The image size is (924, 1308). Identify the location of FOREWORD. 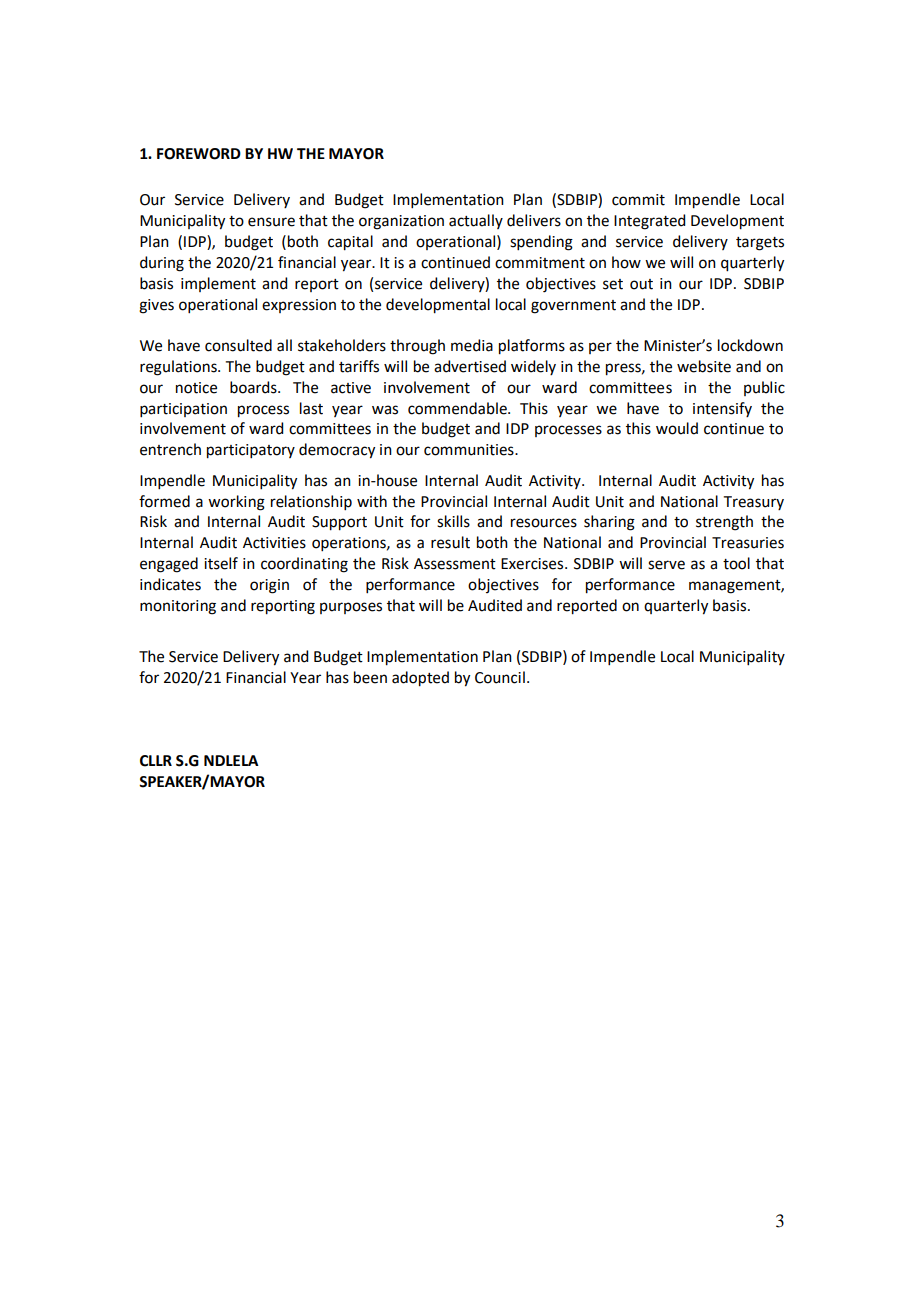
(199, 154).
